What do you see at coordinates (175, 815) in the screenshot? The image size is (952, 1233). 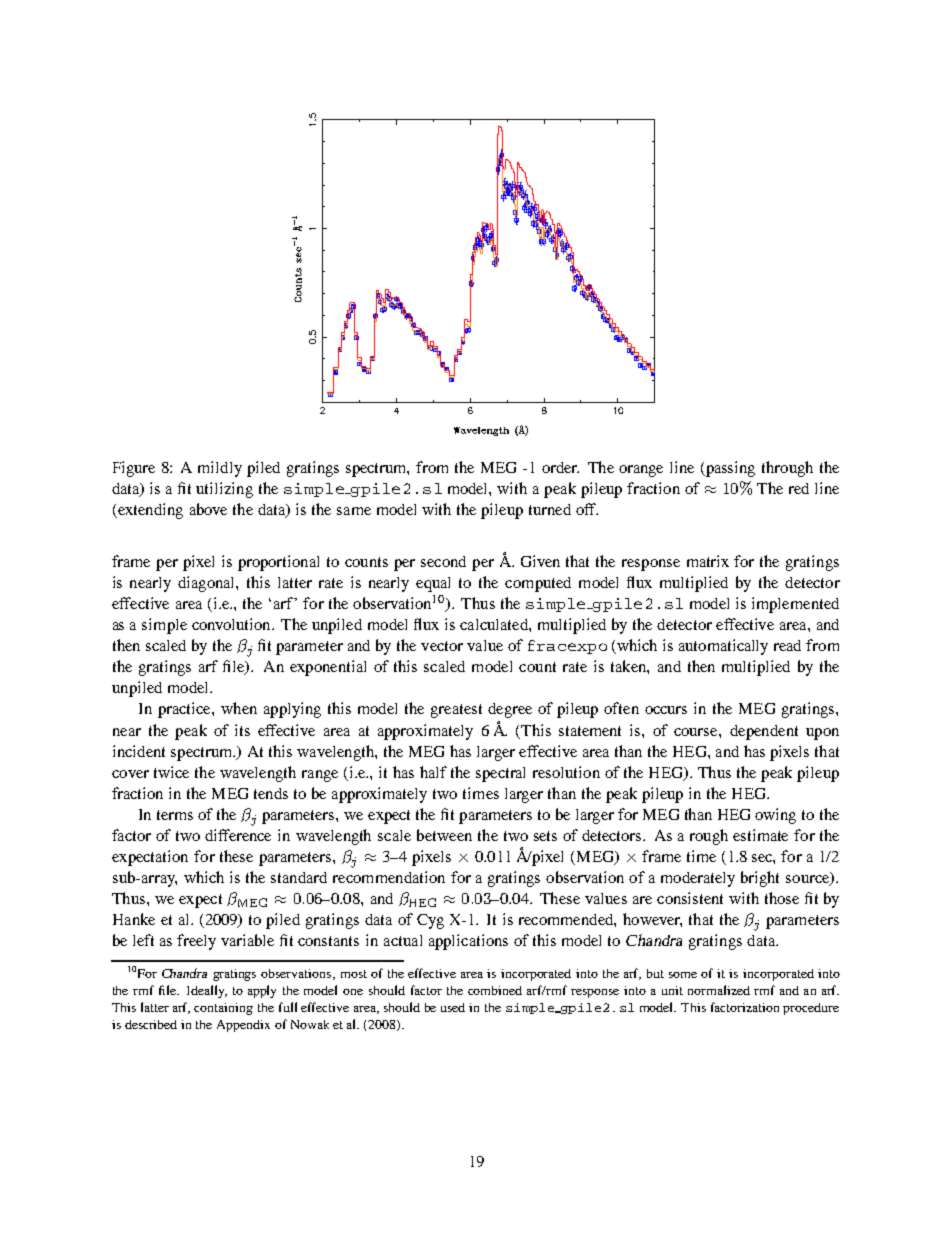 I see `terms` at bounding box center [175, 815].
